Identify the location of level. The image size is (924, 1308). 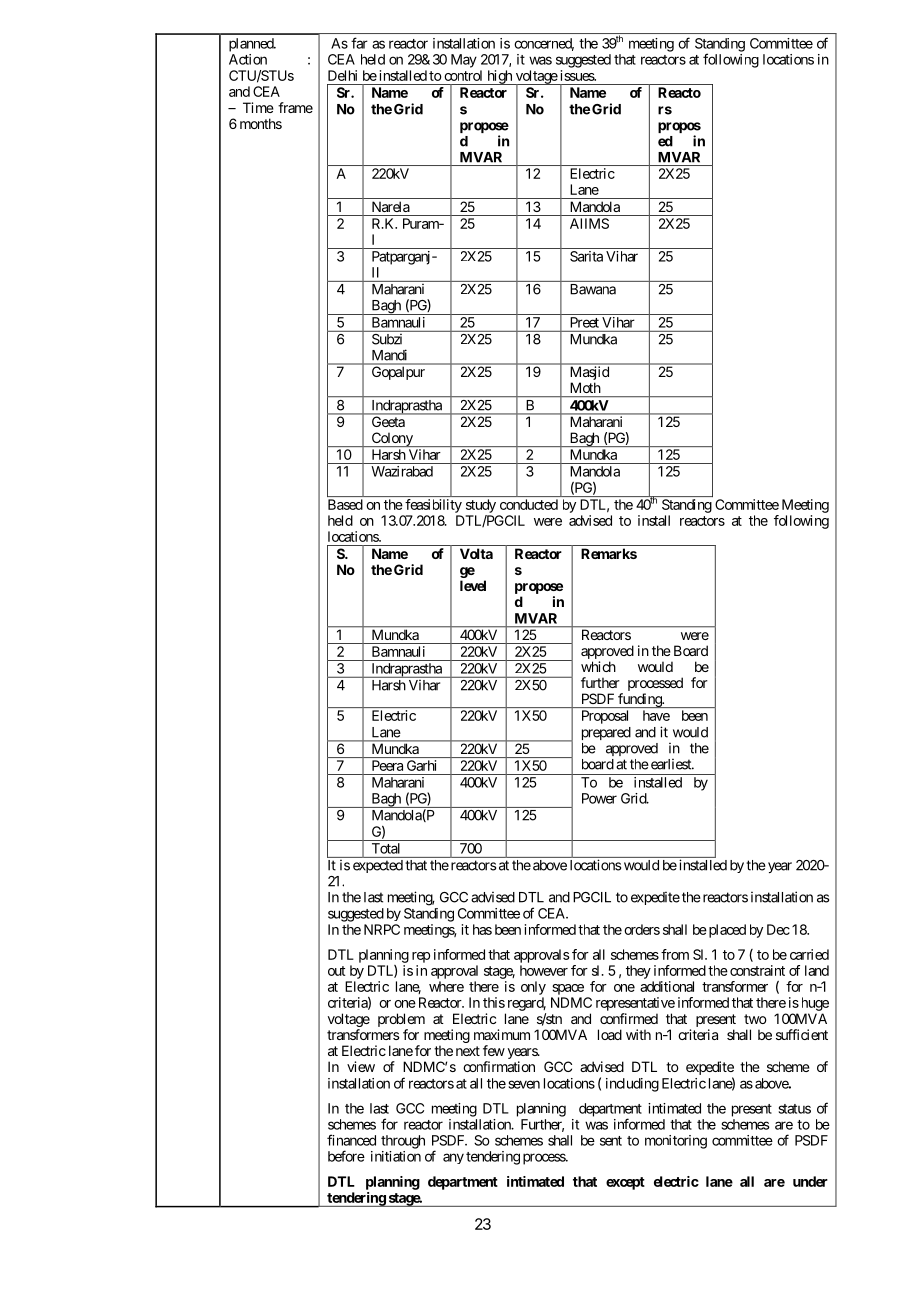
(473, 585).
